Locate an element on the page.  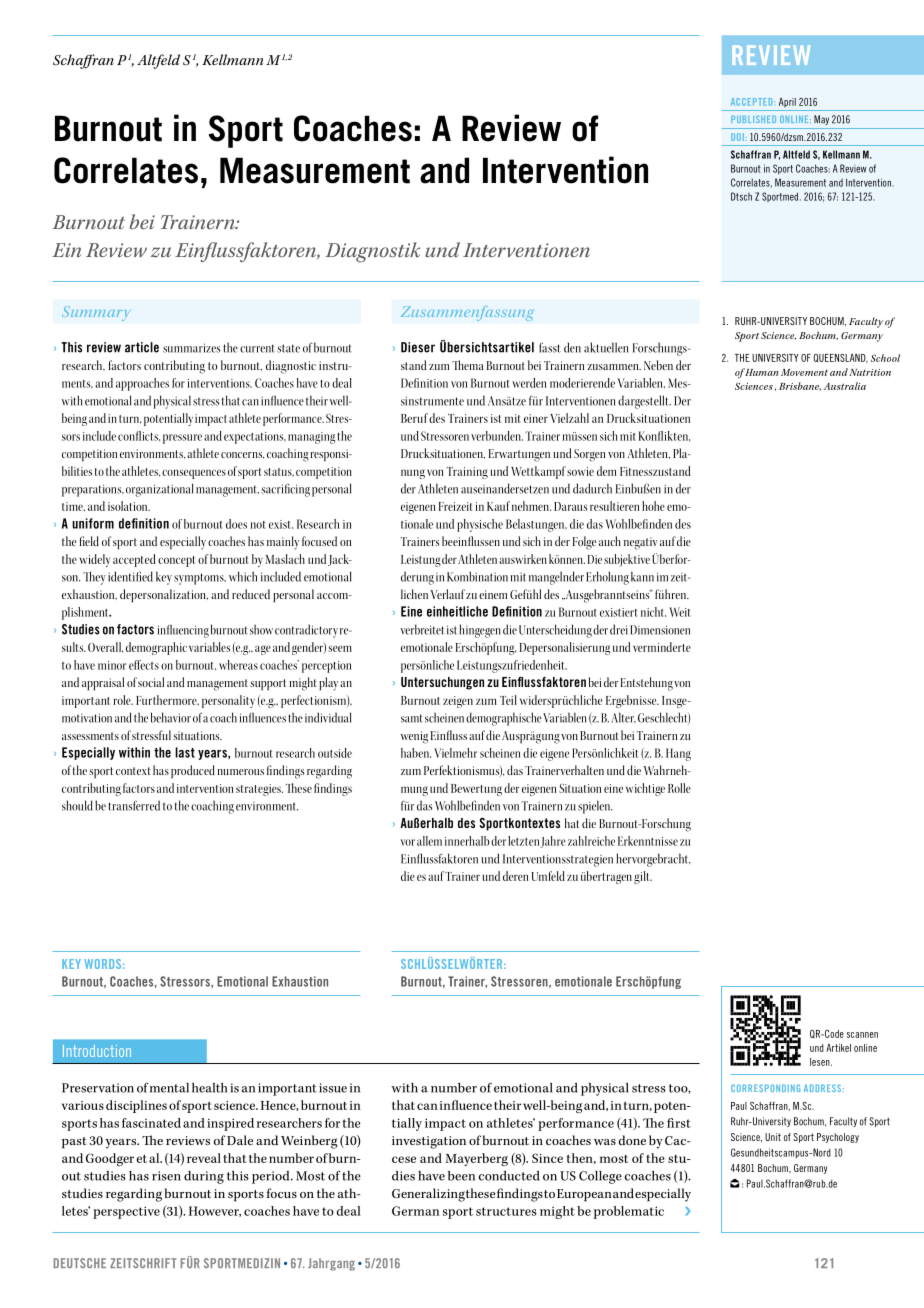
PUBLISHED is located at coordinates (753, 119).
